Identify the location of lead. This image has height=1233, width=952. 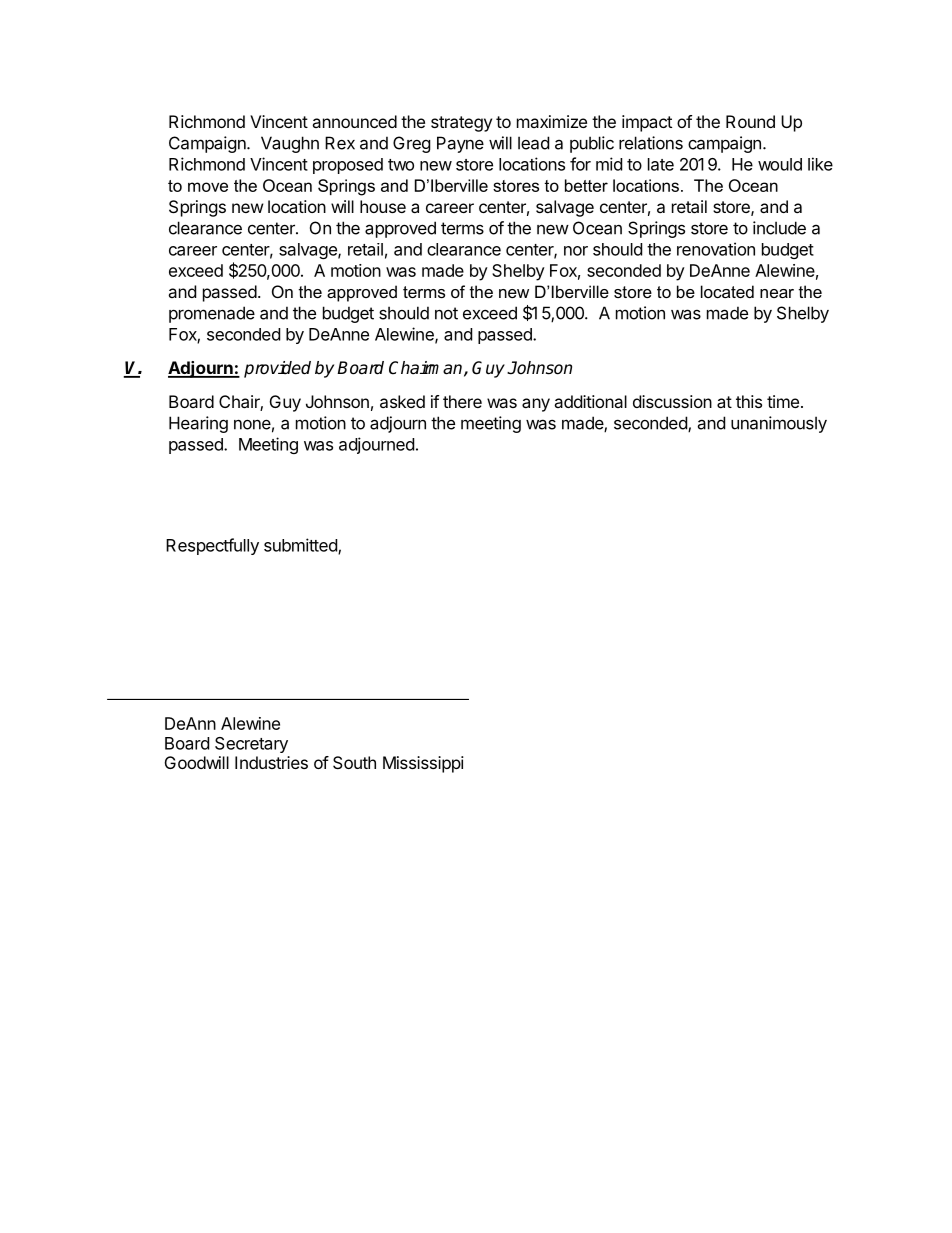
(533, 143).
